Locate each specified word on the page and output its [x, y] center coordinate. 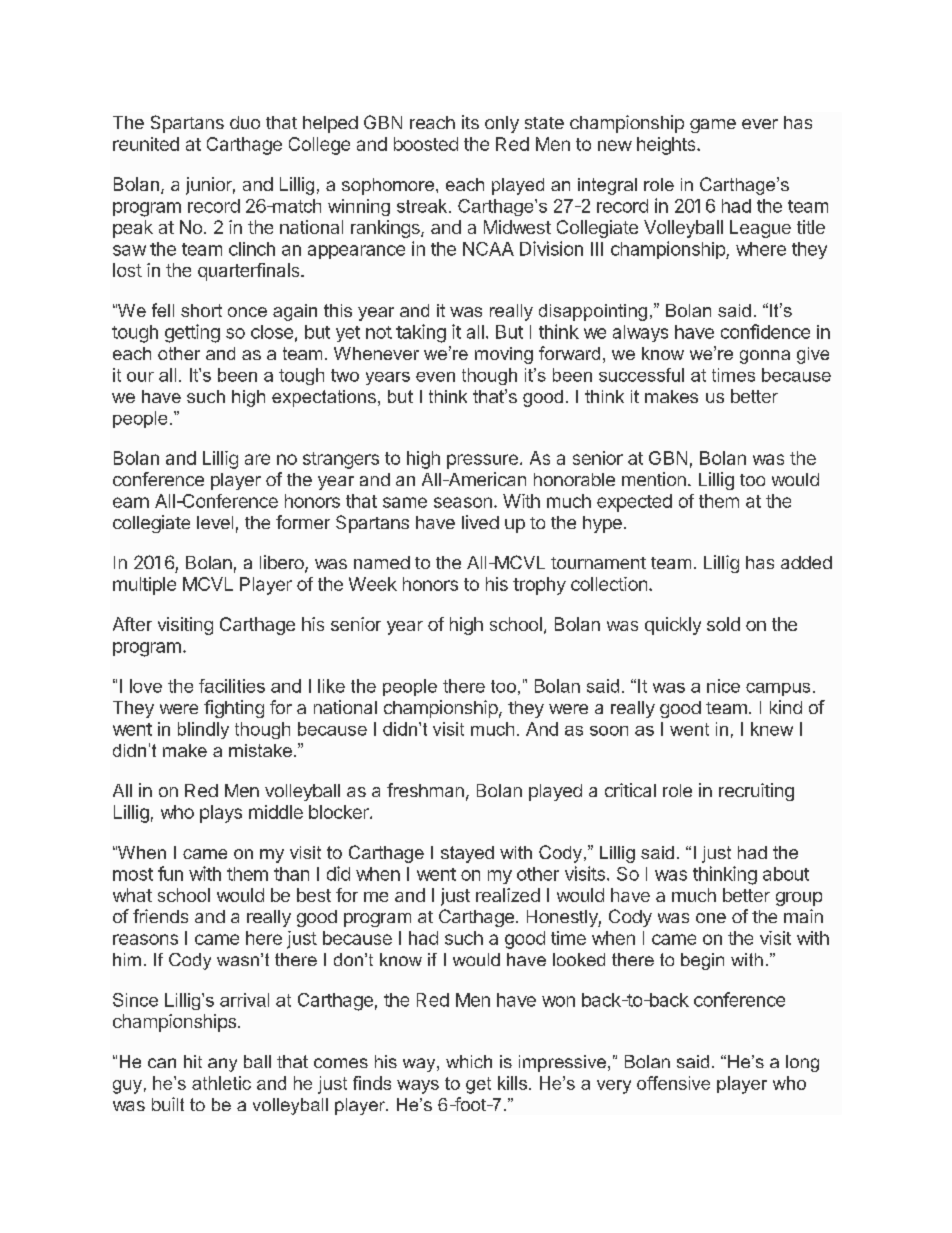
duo [245, 122]
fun [170, 873]
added [806, 562]
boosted [426, 144]
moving [504, 355]
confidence [765, 331]
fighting [234, 709]
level [215, 522]
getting [192, 333]
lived [480, 522]
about [786, 874]
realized [508, 895]
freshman [425, 790]
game [713, 126]
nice [723, 686]
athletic [221, 1083]
